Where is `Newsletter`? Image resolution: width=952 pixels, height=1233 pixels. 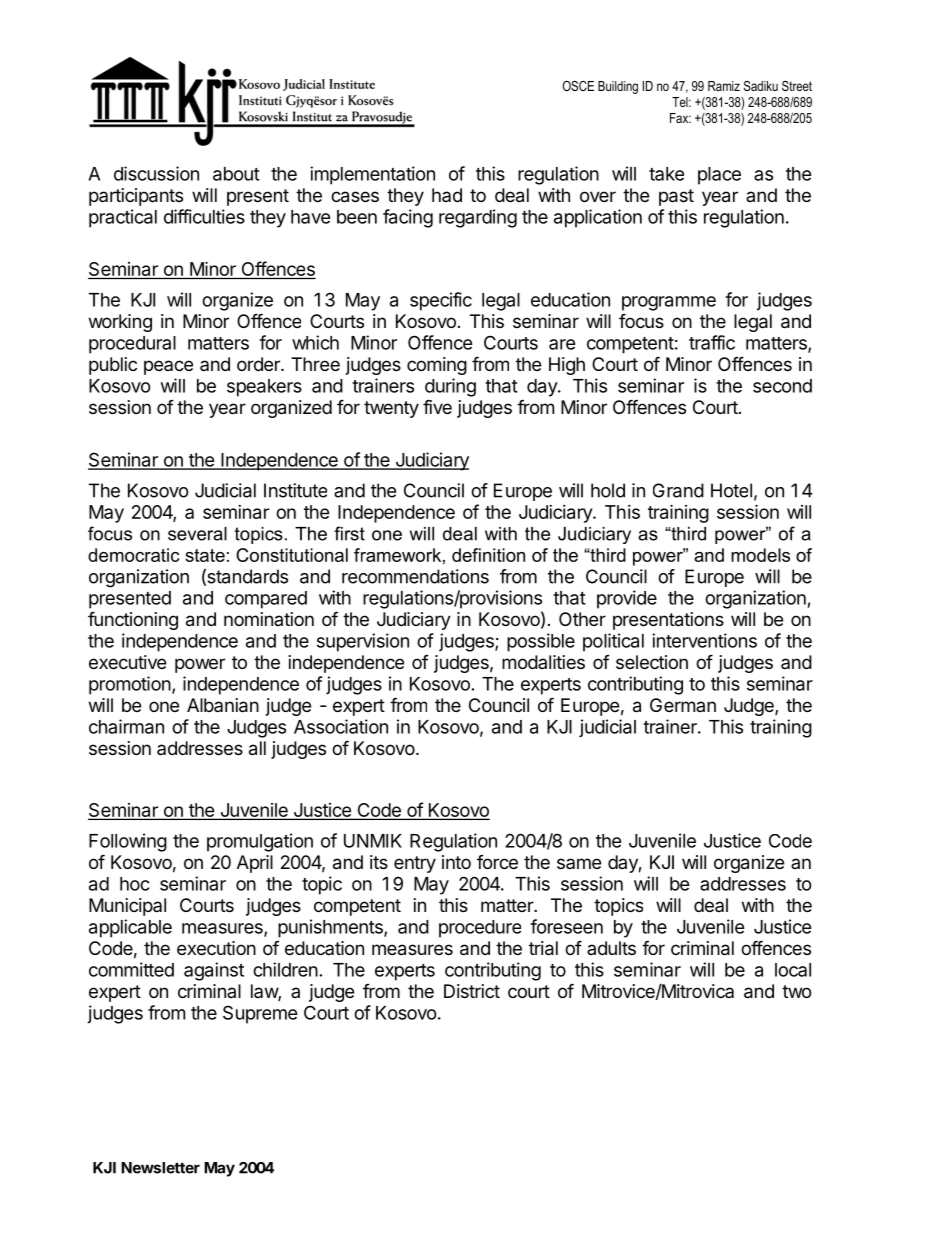
Newsletter is located at coordinates (160, 1168).
